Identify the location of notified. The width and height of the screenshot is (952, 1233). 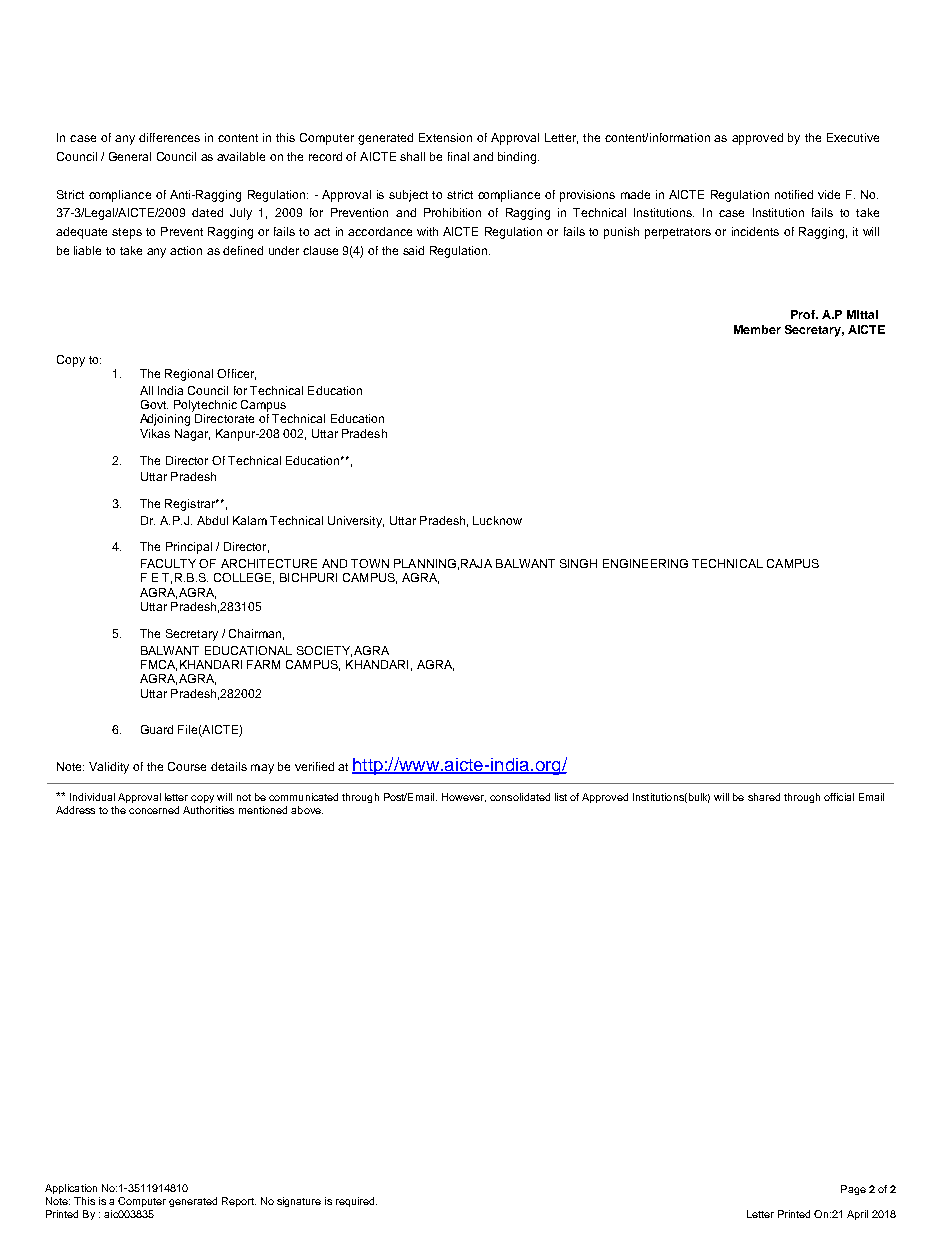
(794, 194).
